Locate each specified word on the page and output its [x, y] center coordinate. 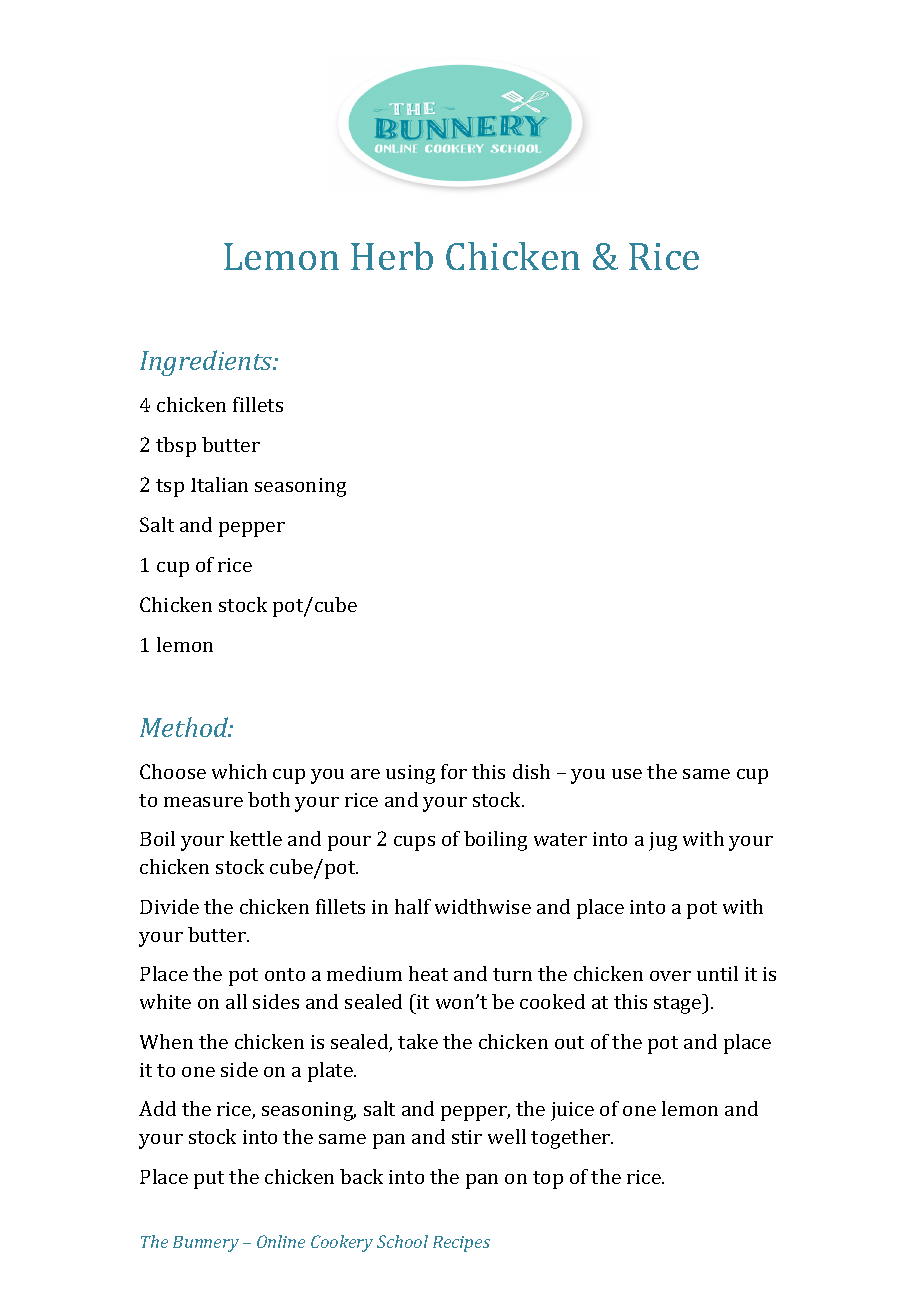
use [627, 774]
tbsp [176, 447]
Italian [219, 484]
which [239, 771]
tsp [170, 488]
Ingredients [207, 363]
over [670, 976]
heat [428, 973]
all [236, 1001]
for [454, 771]
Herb [392, 256]
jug [663, 841]
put [209, 1180]
